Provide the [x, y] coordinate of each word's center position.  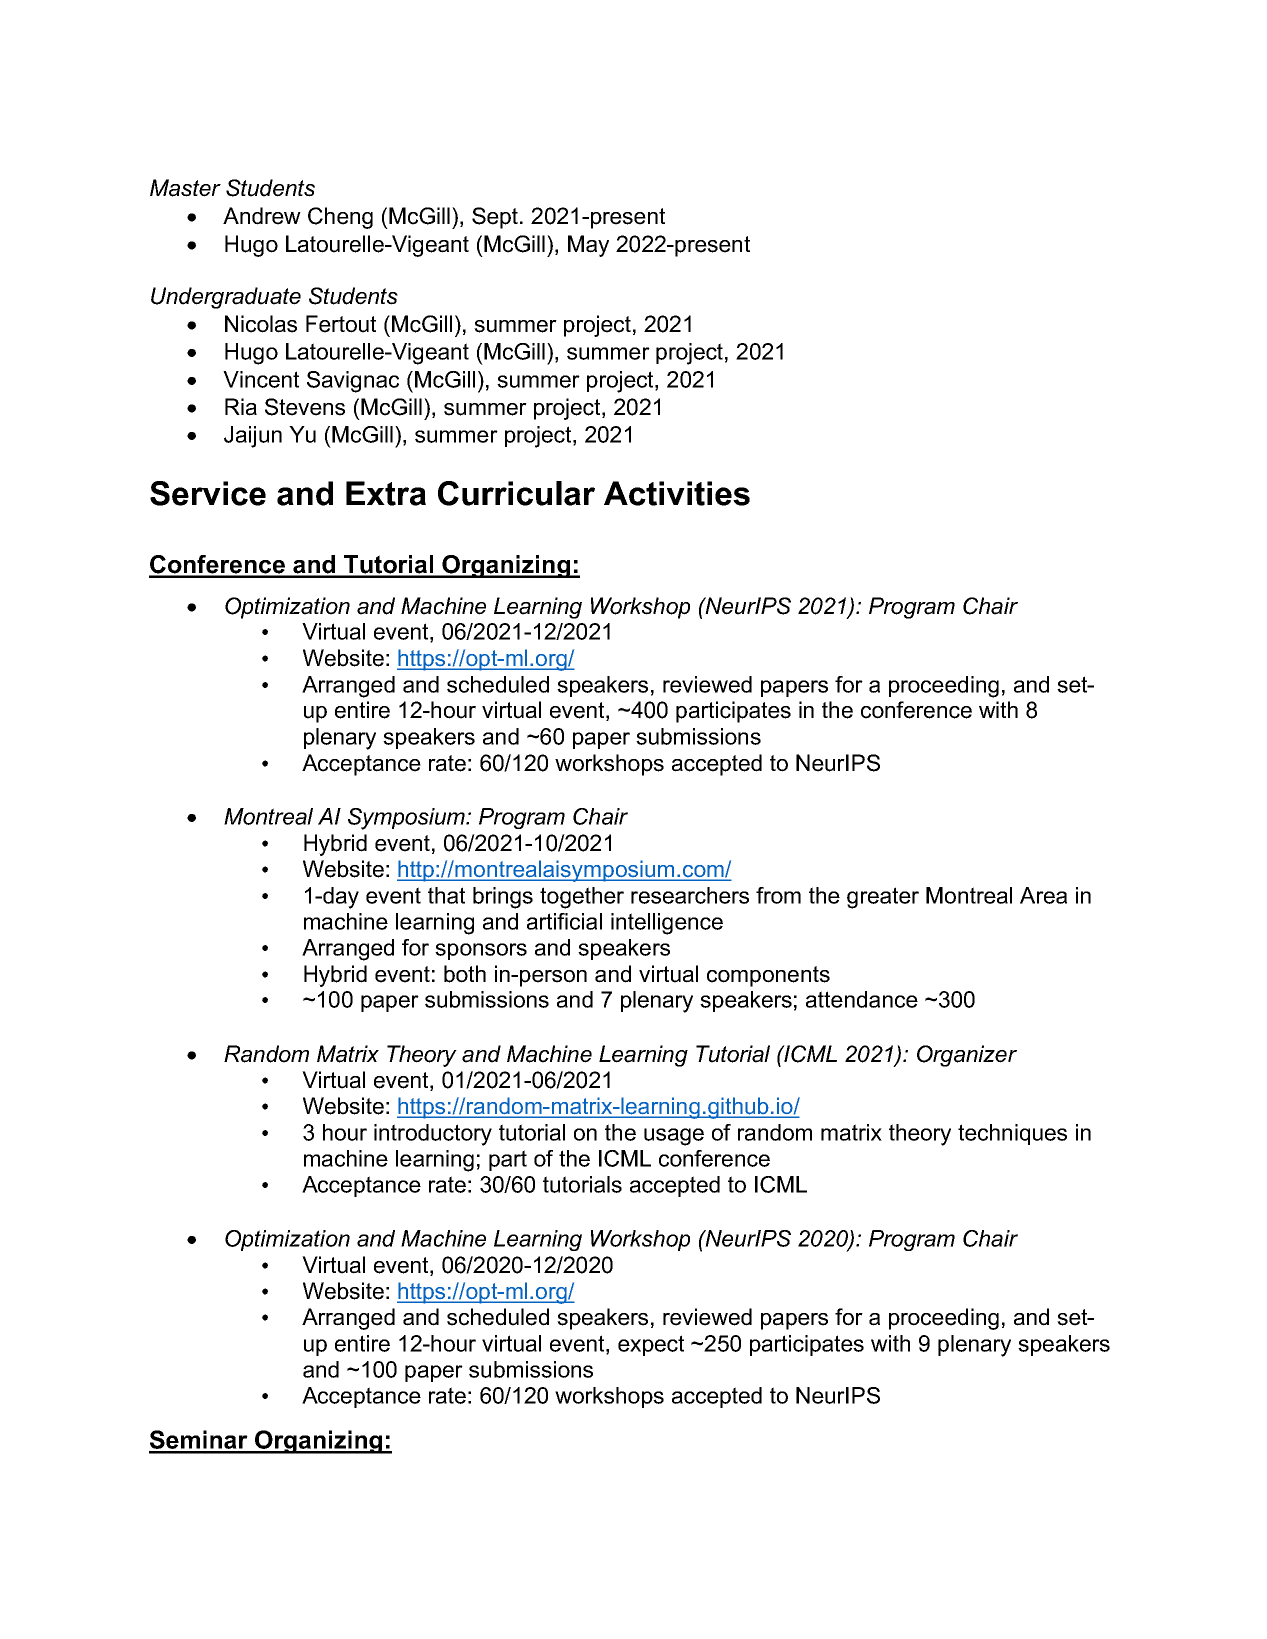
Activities [677, 493]
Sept [496, 218]
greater [883, 898]
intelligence [667, 924]
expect [651, 1345]
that [446, 895]
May [588, 246]
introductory [433, 1135]
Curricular [516, 493]
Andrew [262, 216]
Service [208, 493]
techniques [1012, 1134]
